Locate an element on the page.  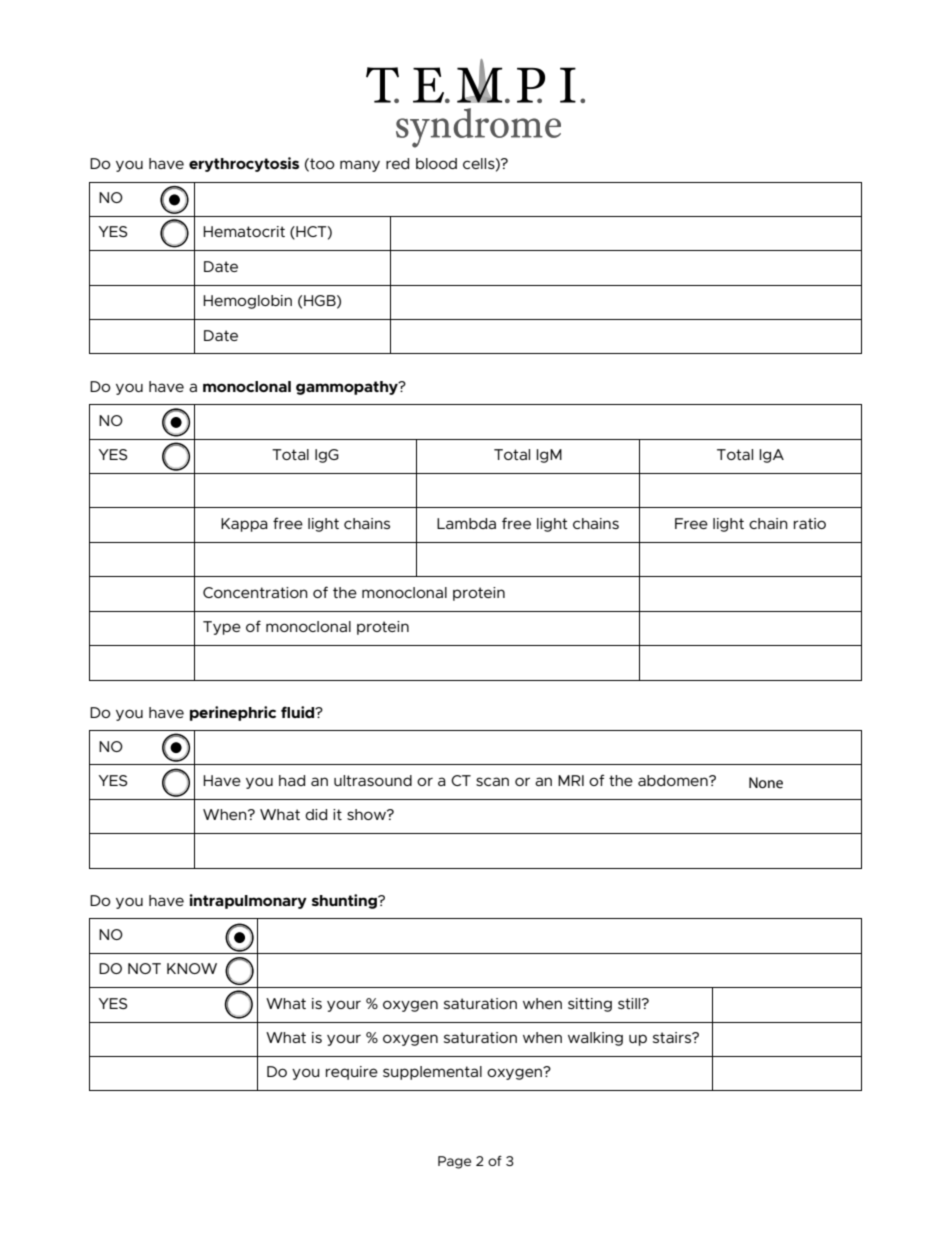
ultrasound is located at coordinates (373, 780).
